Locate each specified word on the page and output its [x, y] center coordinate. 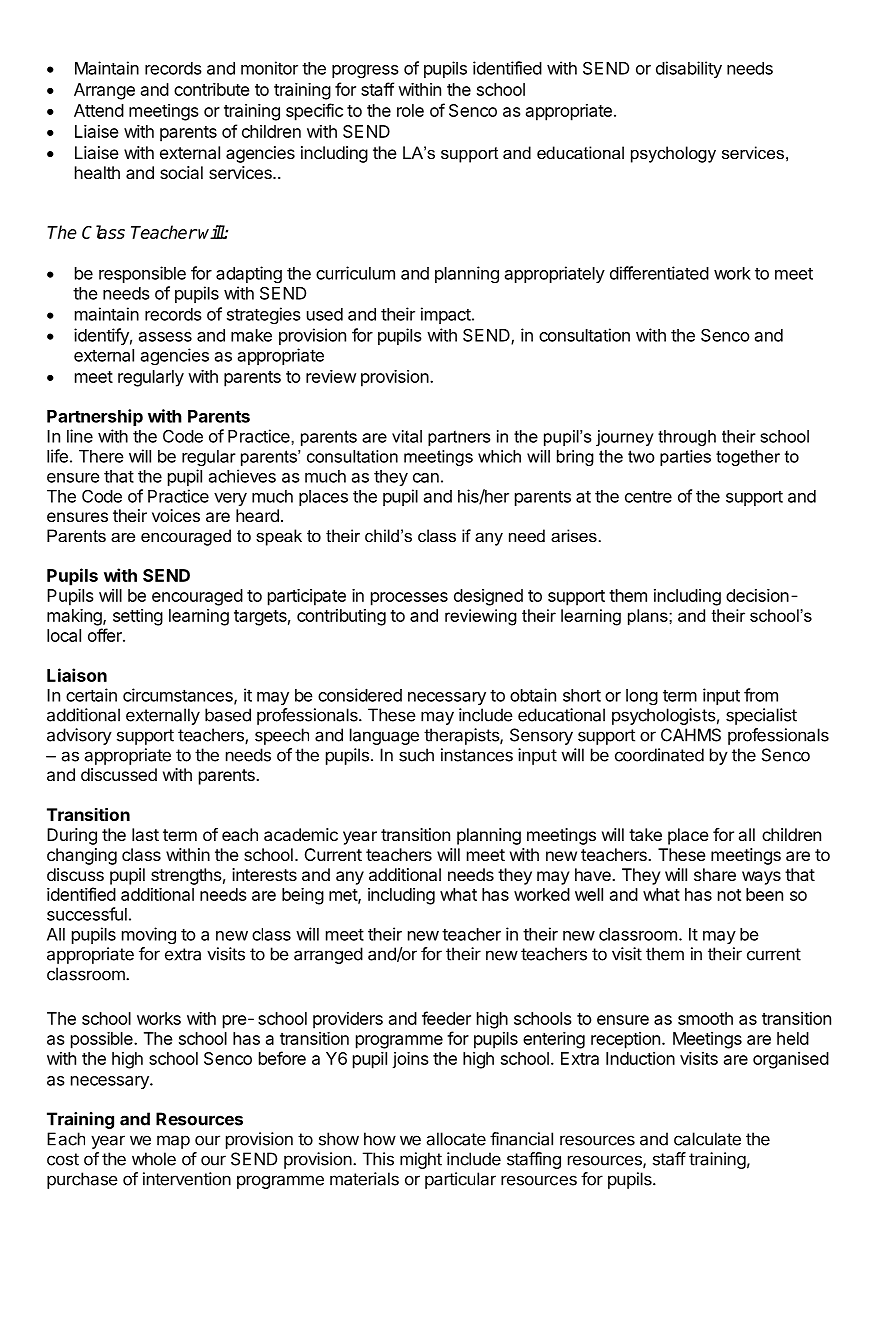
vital [407, 436]
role [410, 110]
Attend [99, 110]
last [145, 834]
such [416, 755]
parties [685, 458]
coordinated [659, 755]
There [101, 456]
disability [689, 69]
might [421, 1160]
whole [154, 1159]
